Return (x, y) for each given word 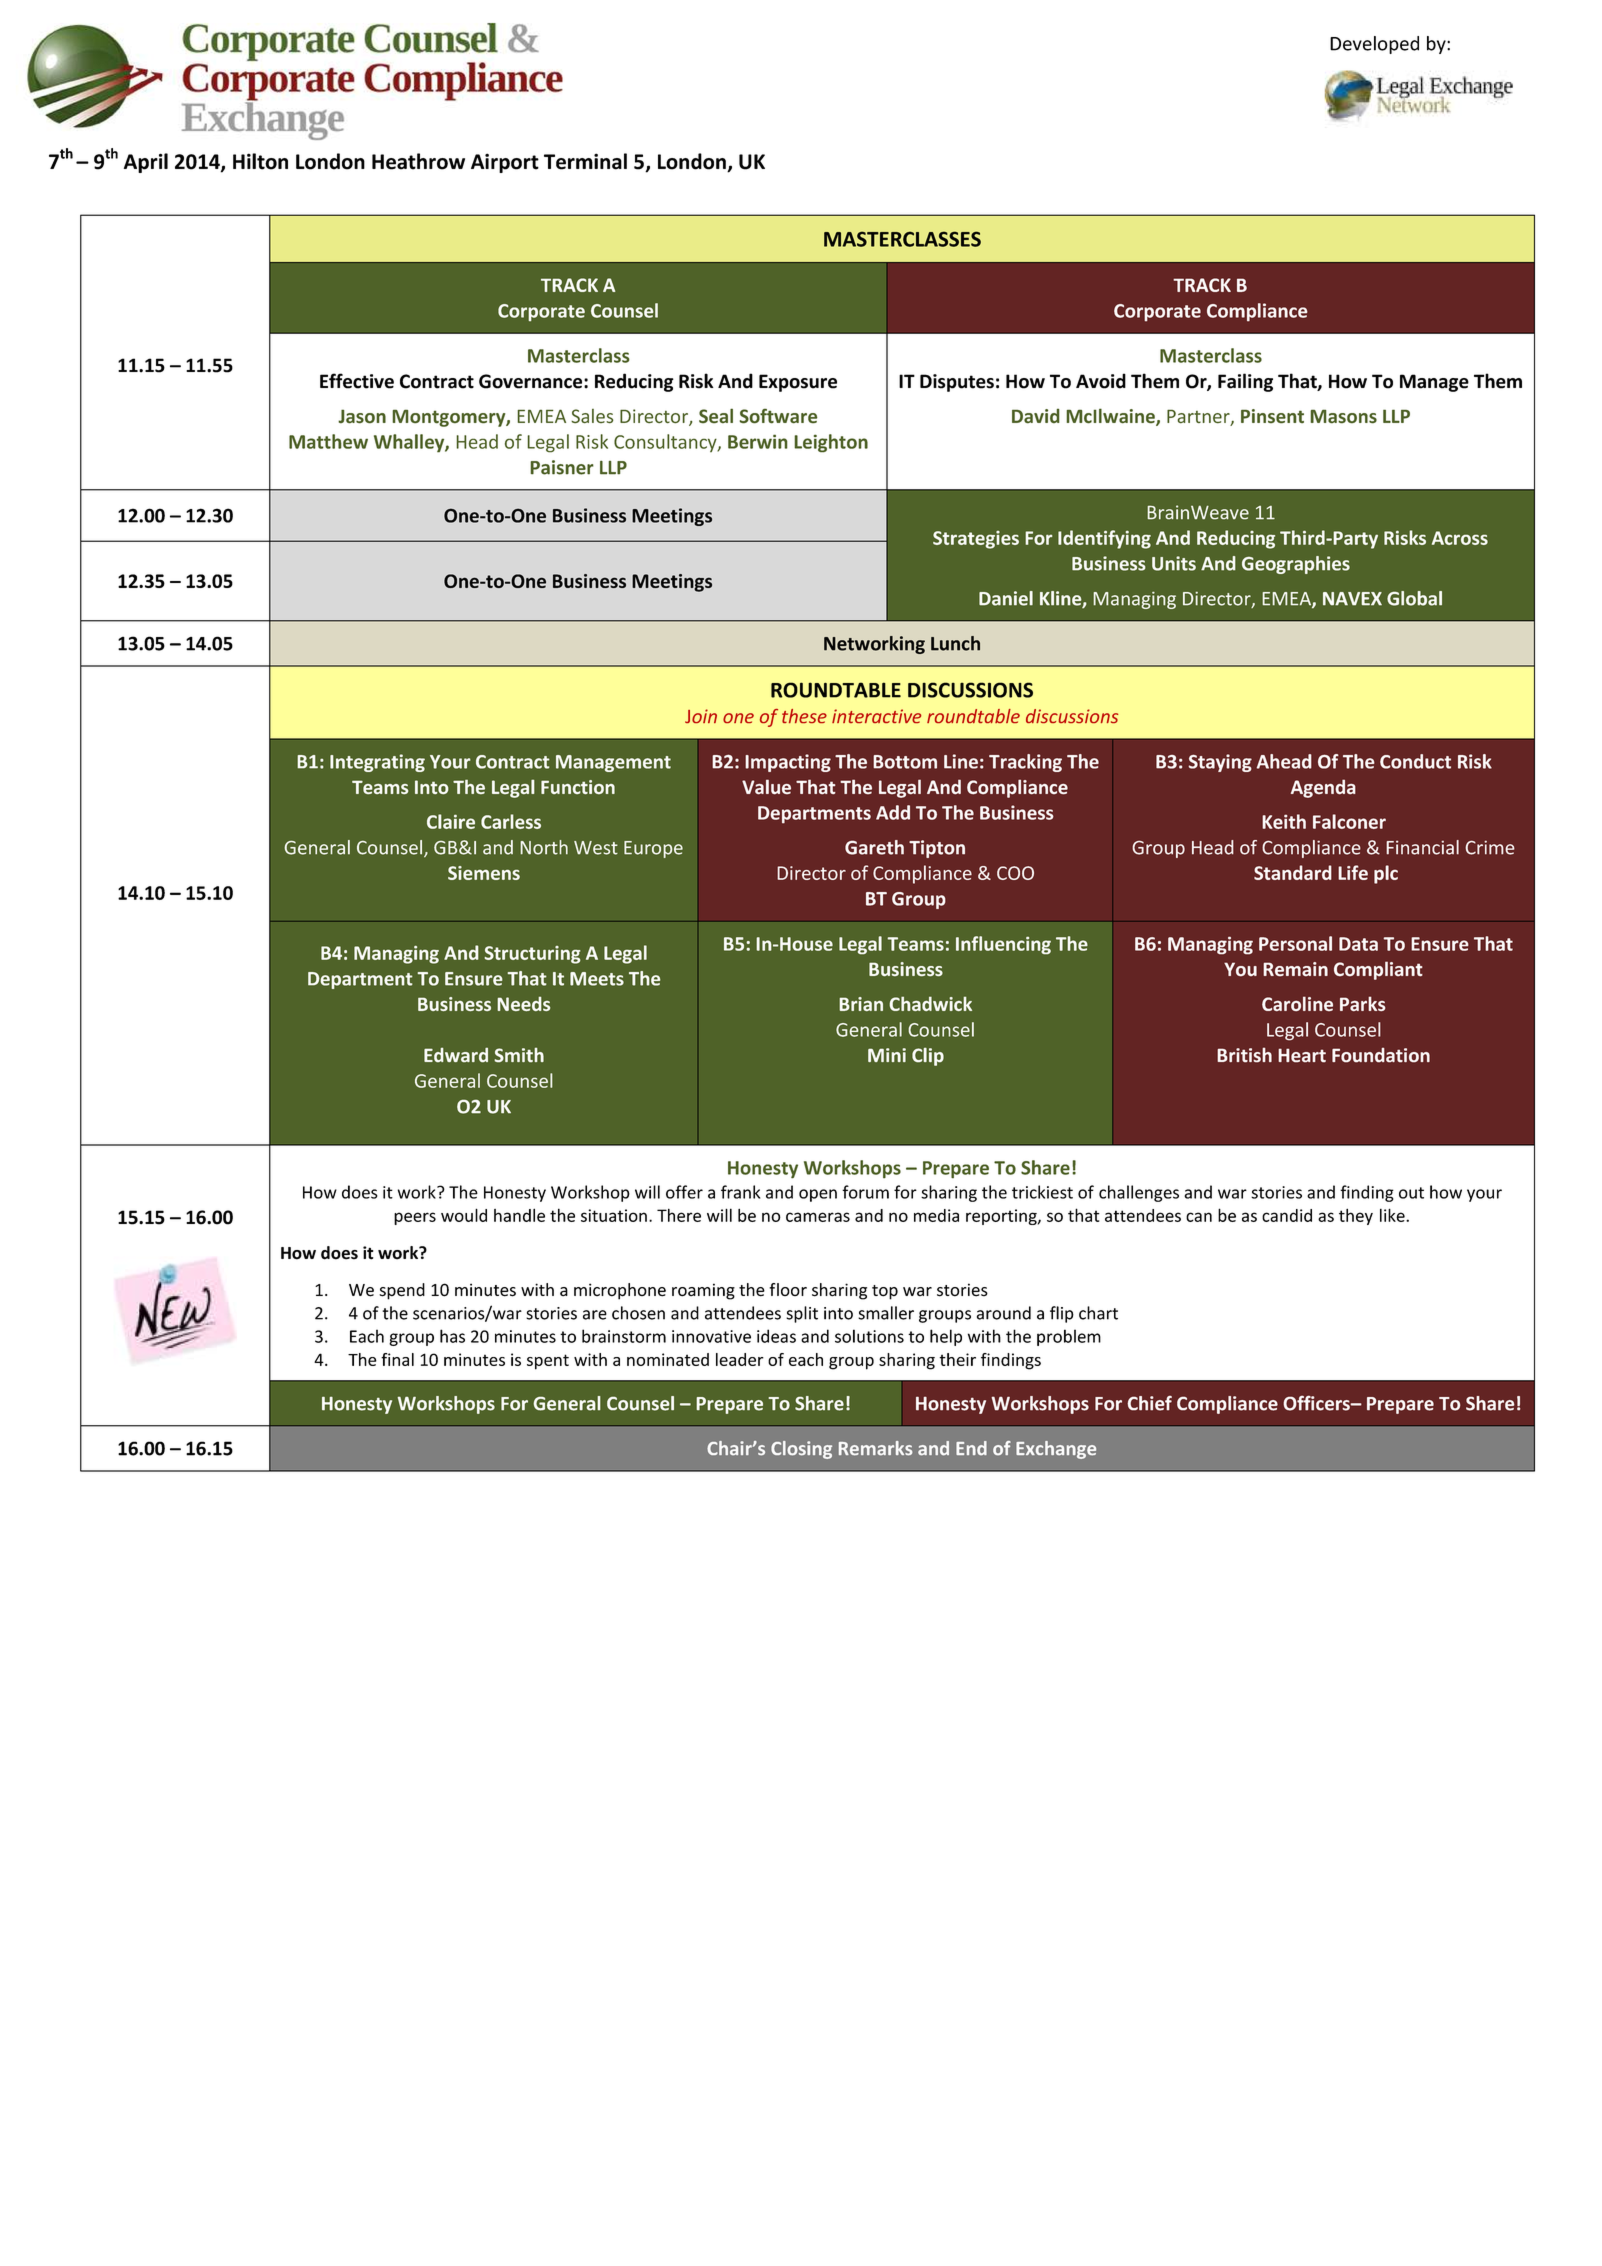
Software (779, 416)
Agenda (1323, 788)
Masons (1343, 416)
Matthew (328, 441)
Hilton (260, 161)
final (397, 1359)
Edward (456, 1055)
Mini (887, 1055)
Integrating (377, 763)
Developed (1374, 45)
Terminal (585, 161)
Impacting (788, 763)
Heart (1302, 1055)
